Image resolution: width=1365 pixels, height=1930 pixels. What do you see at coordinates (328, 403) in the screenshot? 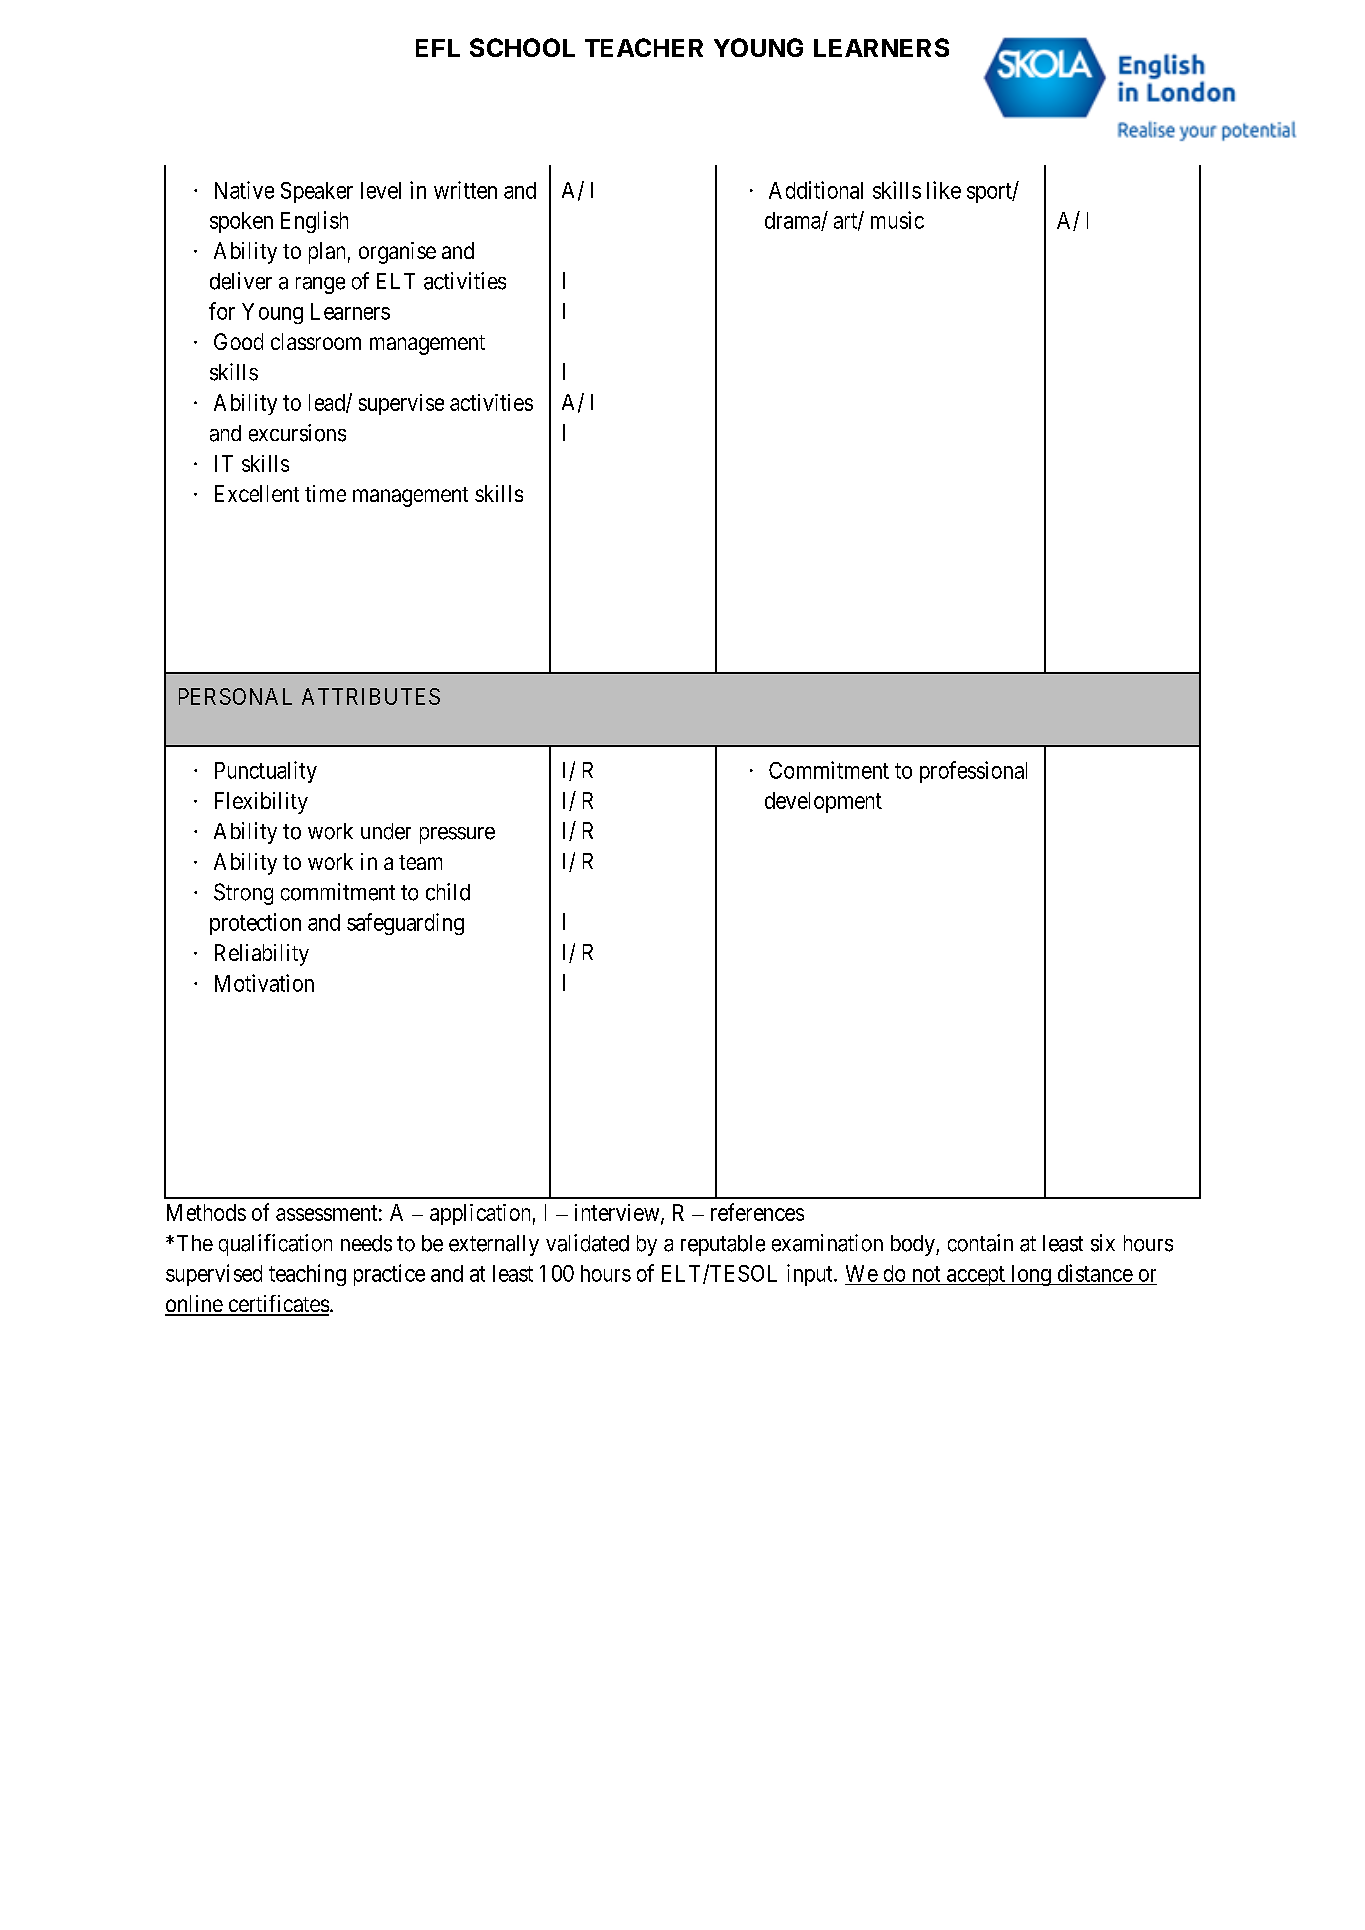
I see `lead` at bounding box center [328, 403].
